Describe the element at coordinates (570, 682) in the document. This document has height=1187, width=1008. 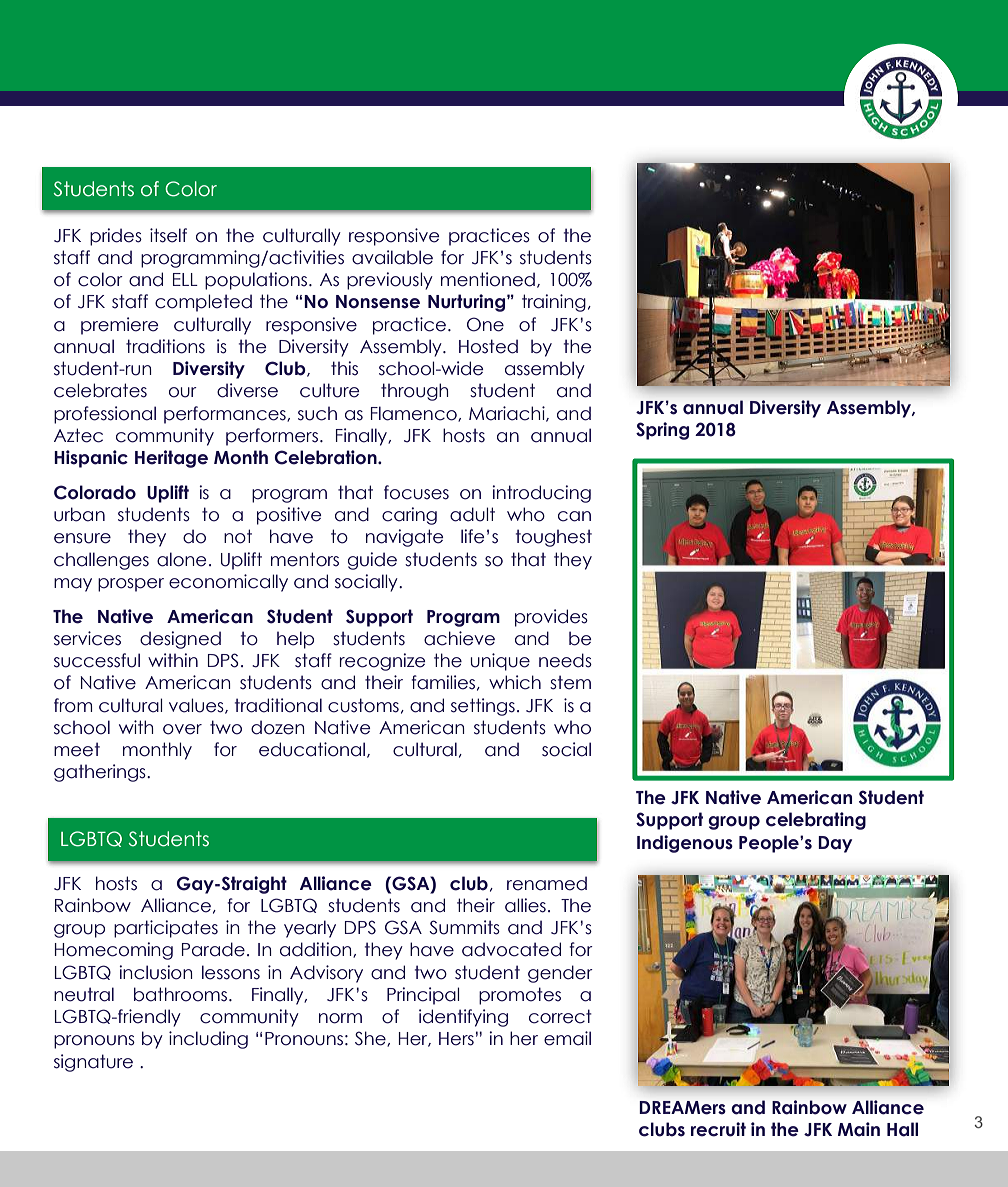
I see `stem` at that location.
